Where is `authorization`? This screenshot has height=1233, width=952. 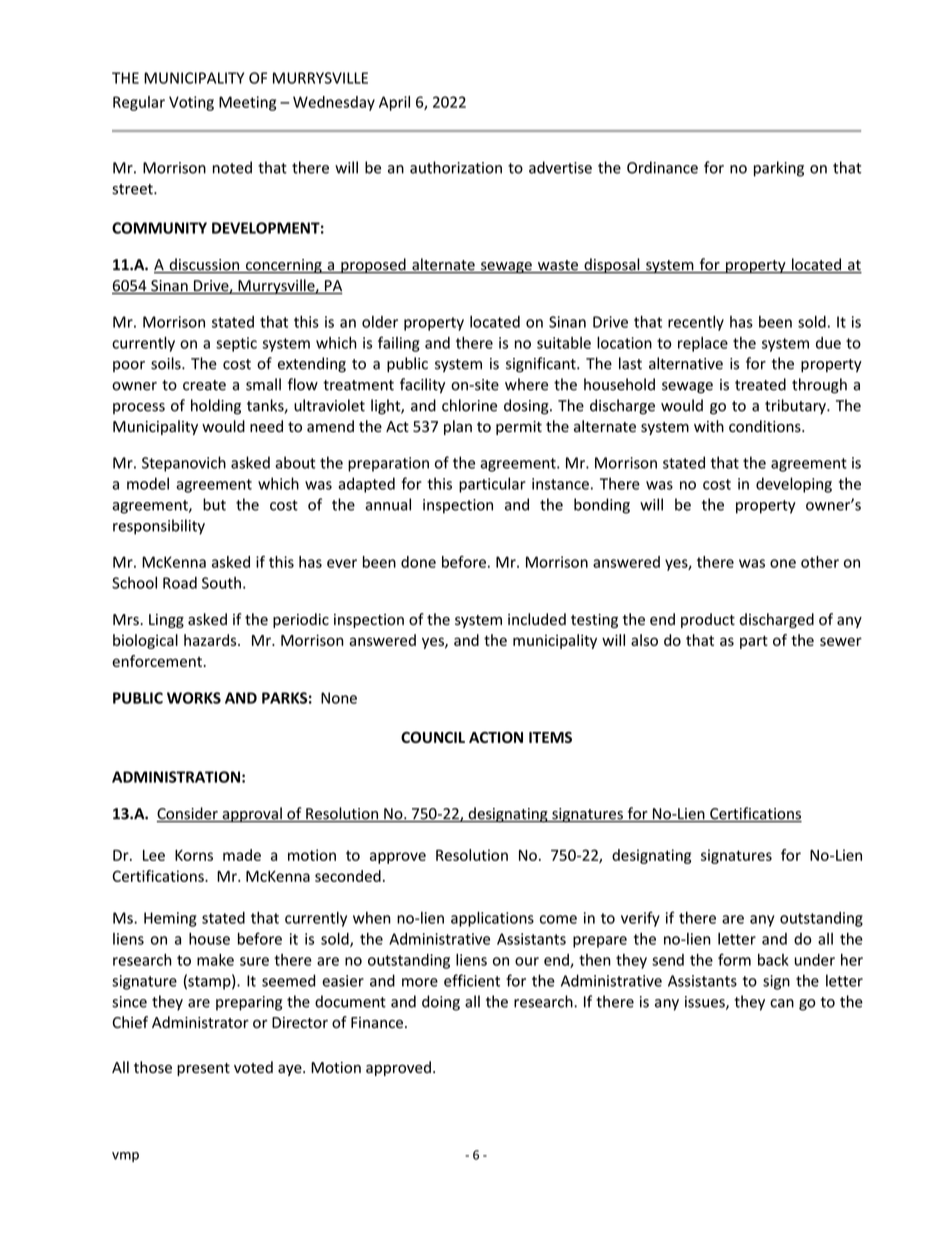
authorization is located at coordinates (456, 167).
